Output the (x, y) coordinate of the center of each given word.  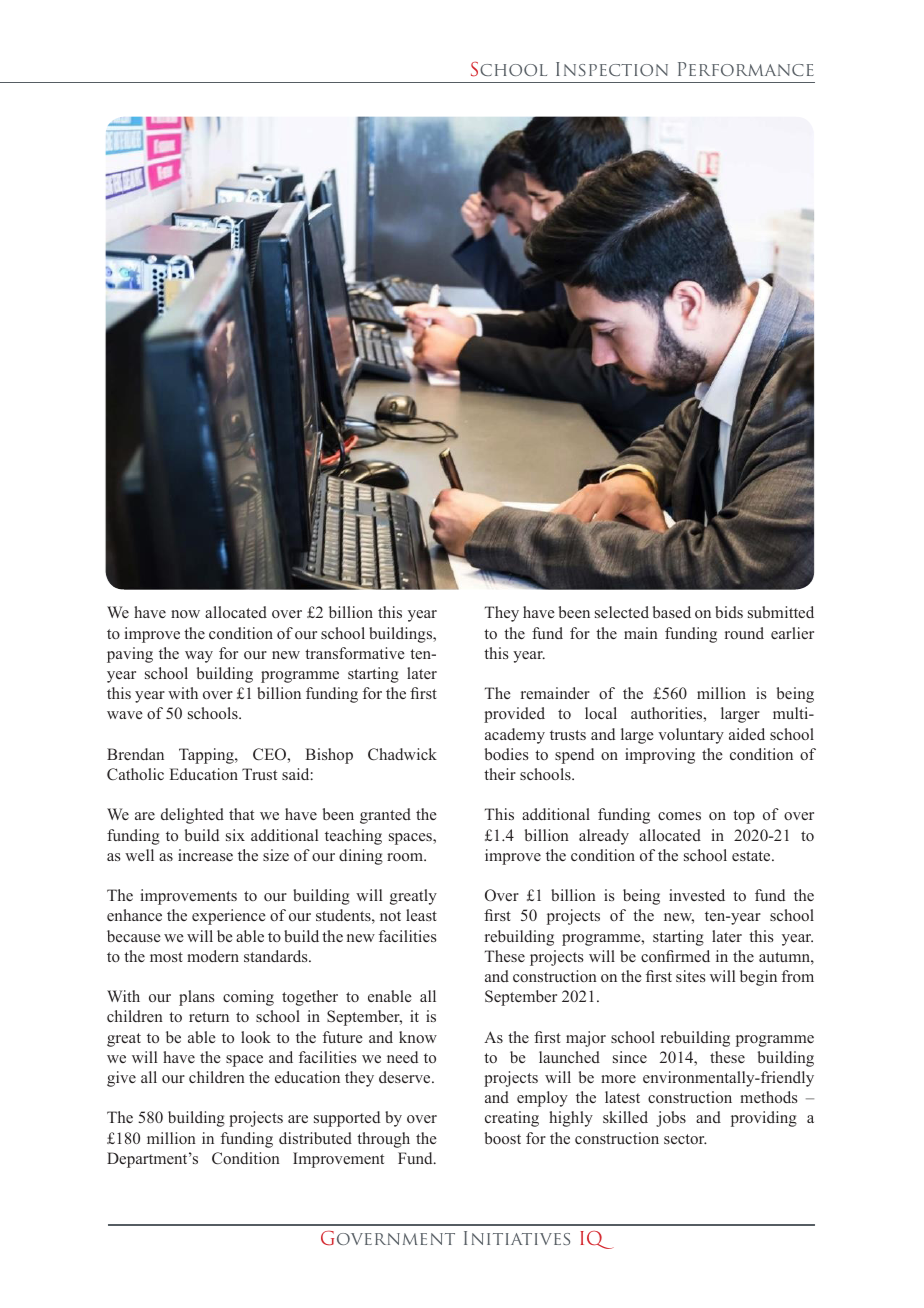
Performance (746, 69)
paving (130, 655)
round (744, 633)
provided (514, 715)
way (199, 657)
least (421, 915)
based (672, 612)
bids (729, 612)
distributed (315, 1138)
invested (697, 895)
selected (622, 612)
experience (229, 917)
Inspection (612, 69)
